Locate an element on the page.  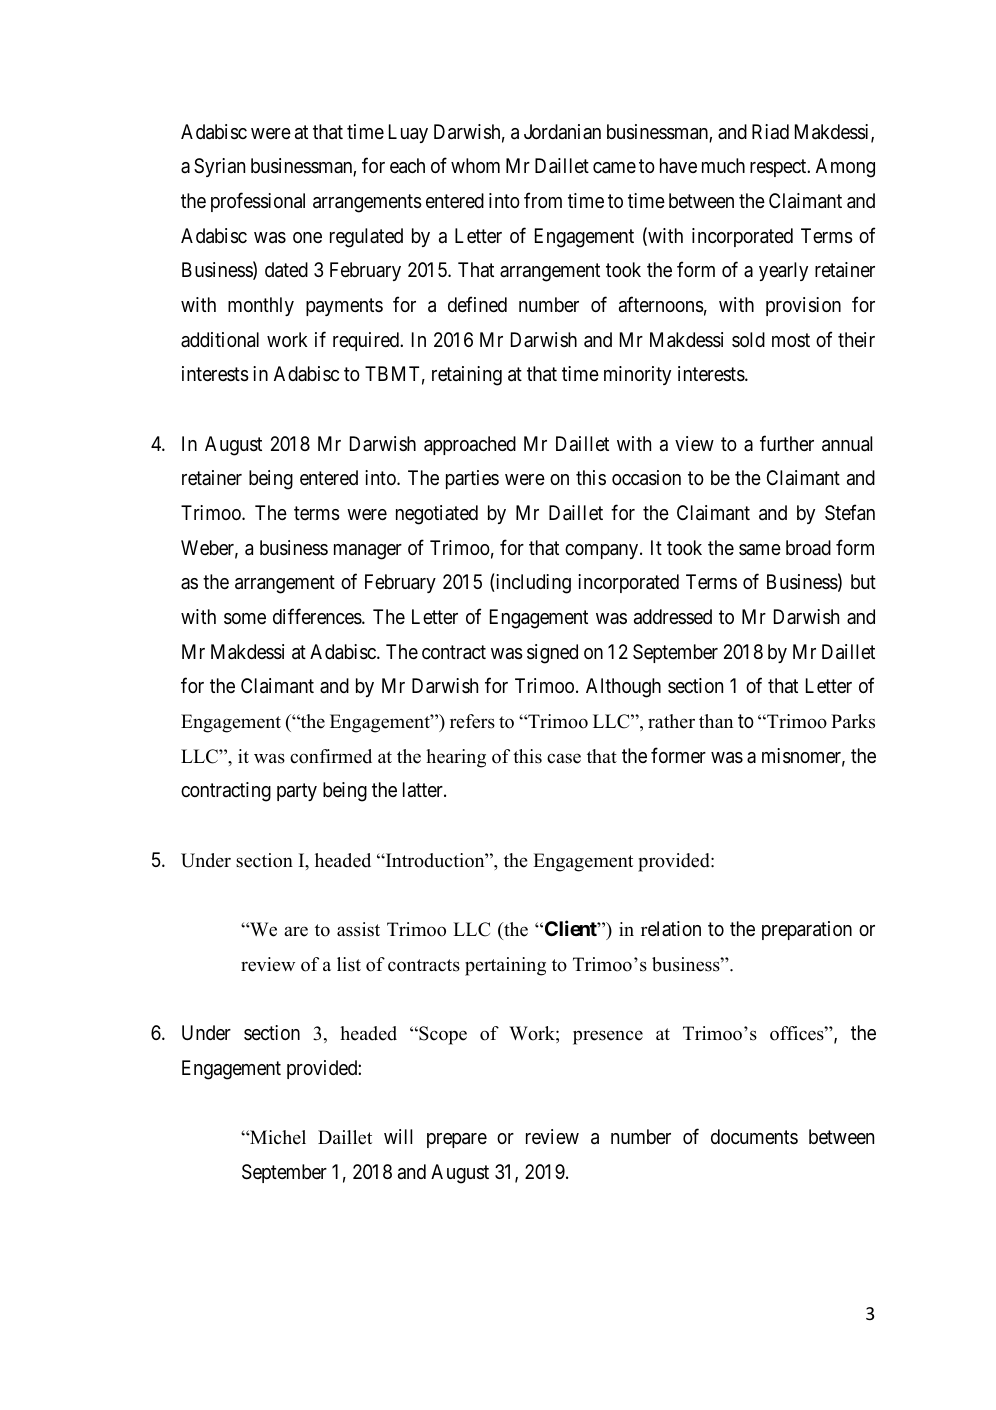
differences is located at coordinates (318, 616).
